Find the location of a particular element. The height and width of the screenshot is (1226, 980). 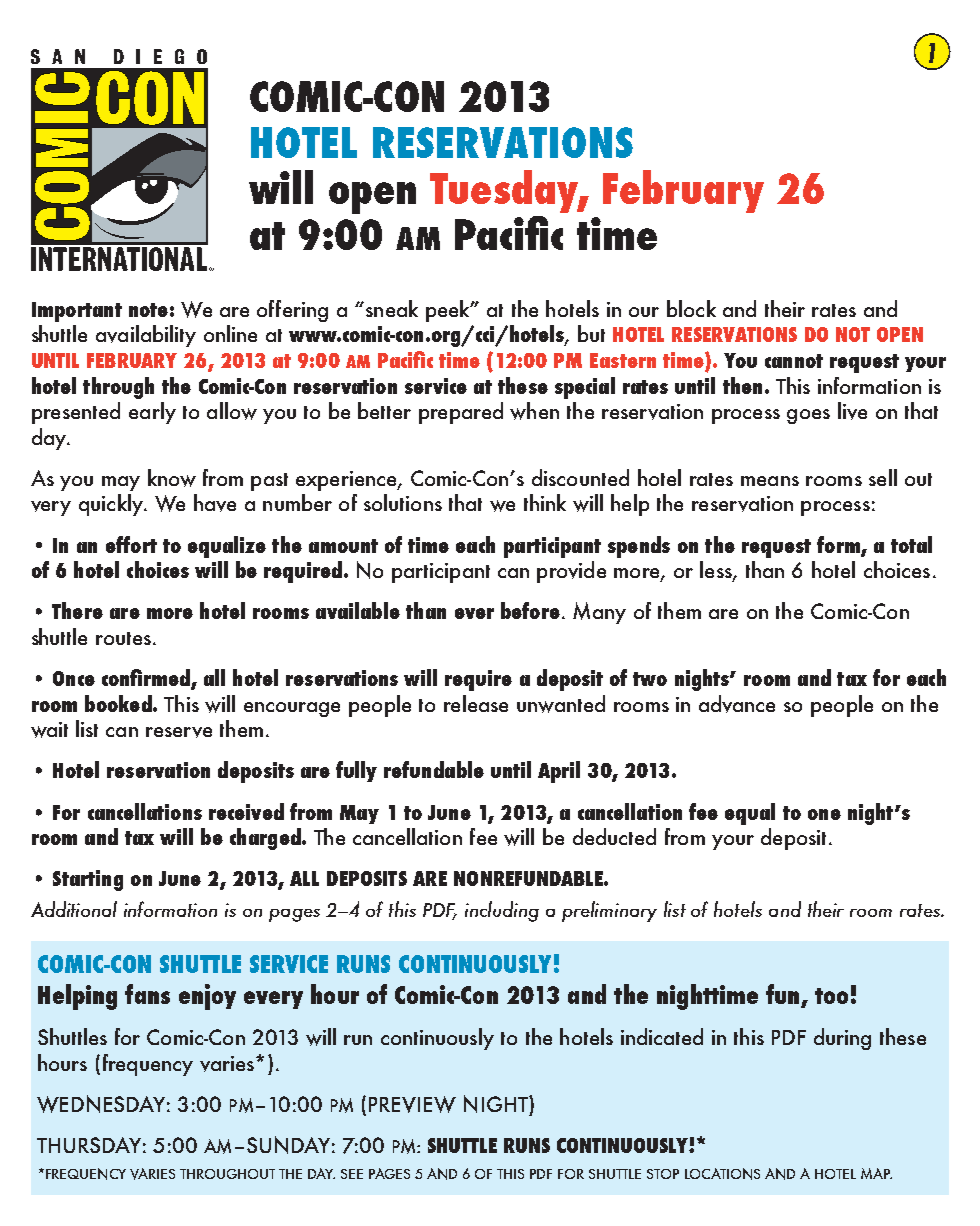

PREVIEW is located at coordinates (412, 1104).
